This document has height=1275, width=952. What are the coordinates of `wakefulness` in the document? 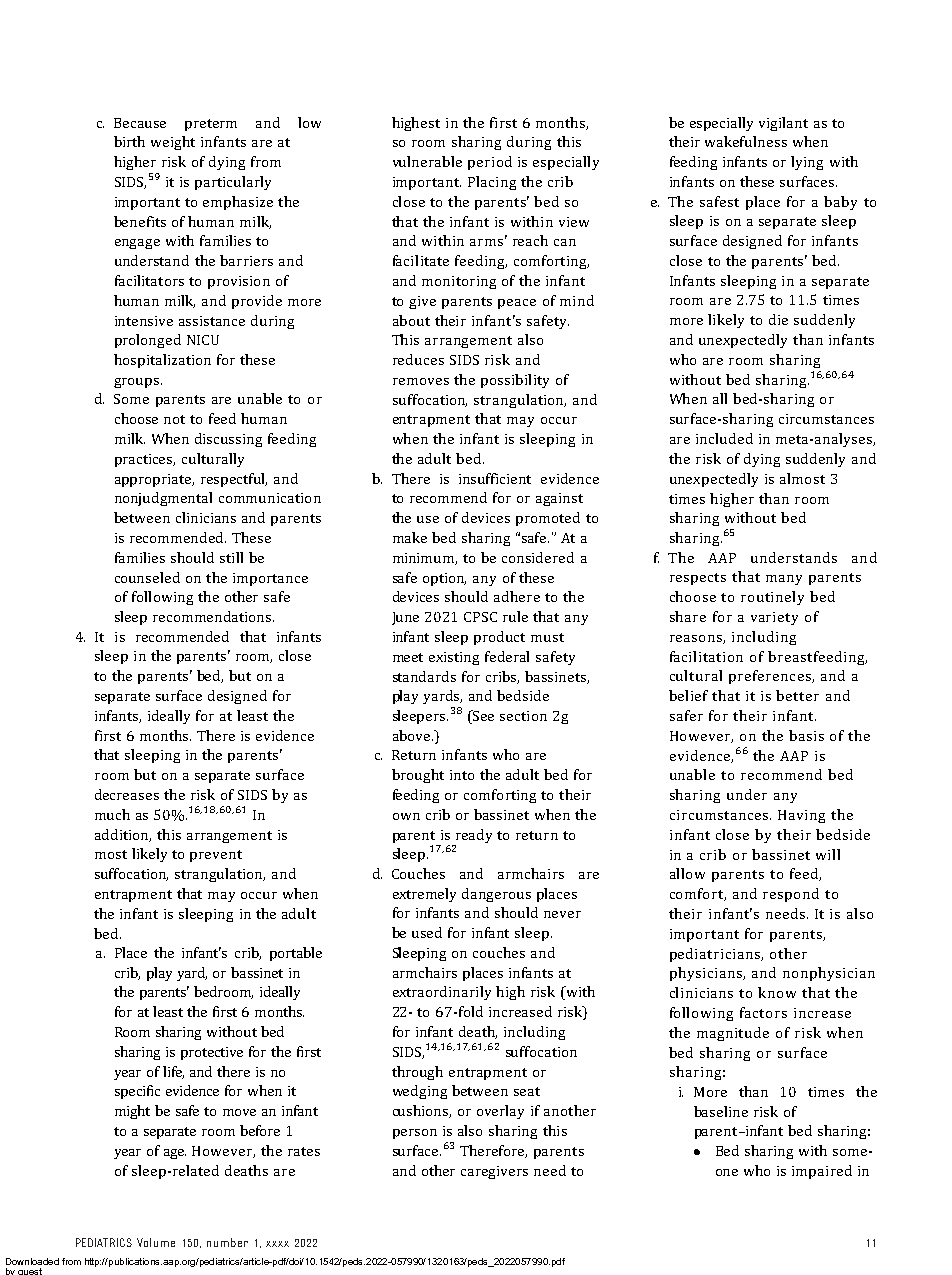 It's located at (746, 141).
